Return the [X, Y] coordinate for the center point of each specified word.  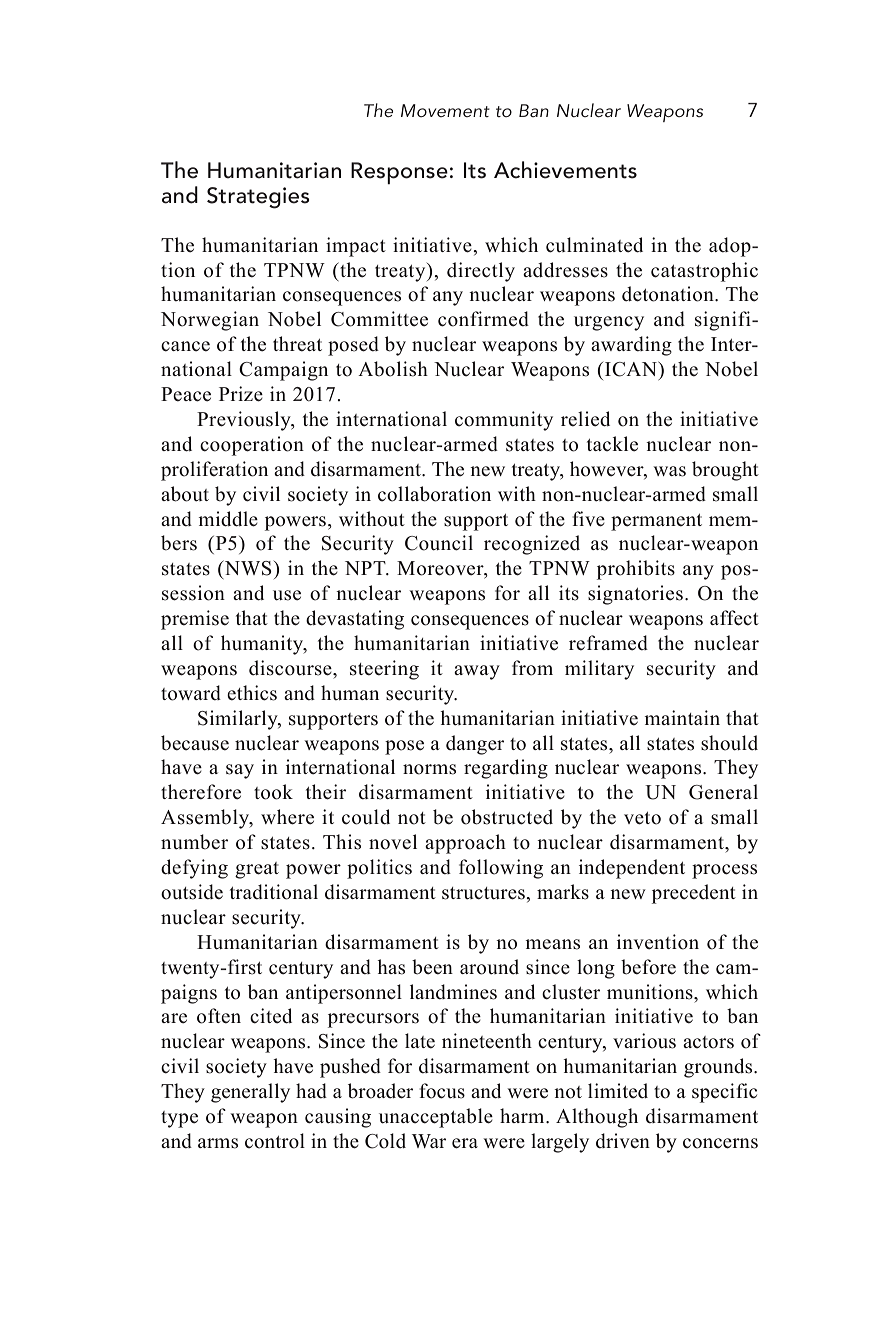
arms [218, 1143]
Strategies [258, 198]
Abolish [393, 369]
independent [632, 869]
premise [195, 620]
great [257, 870]
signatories [635, 595]
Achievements [565, 170]
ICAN [632, 369]
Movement [445, 110]
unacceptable [436, 1118]
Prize [241, 394]
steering [384, 670]
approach [465, 844]
